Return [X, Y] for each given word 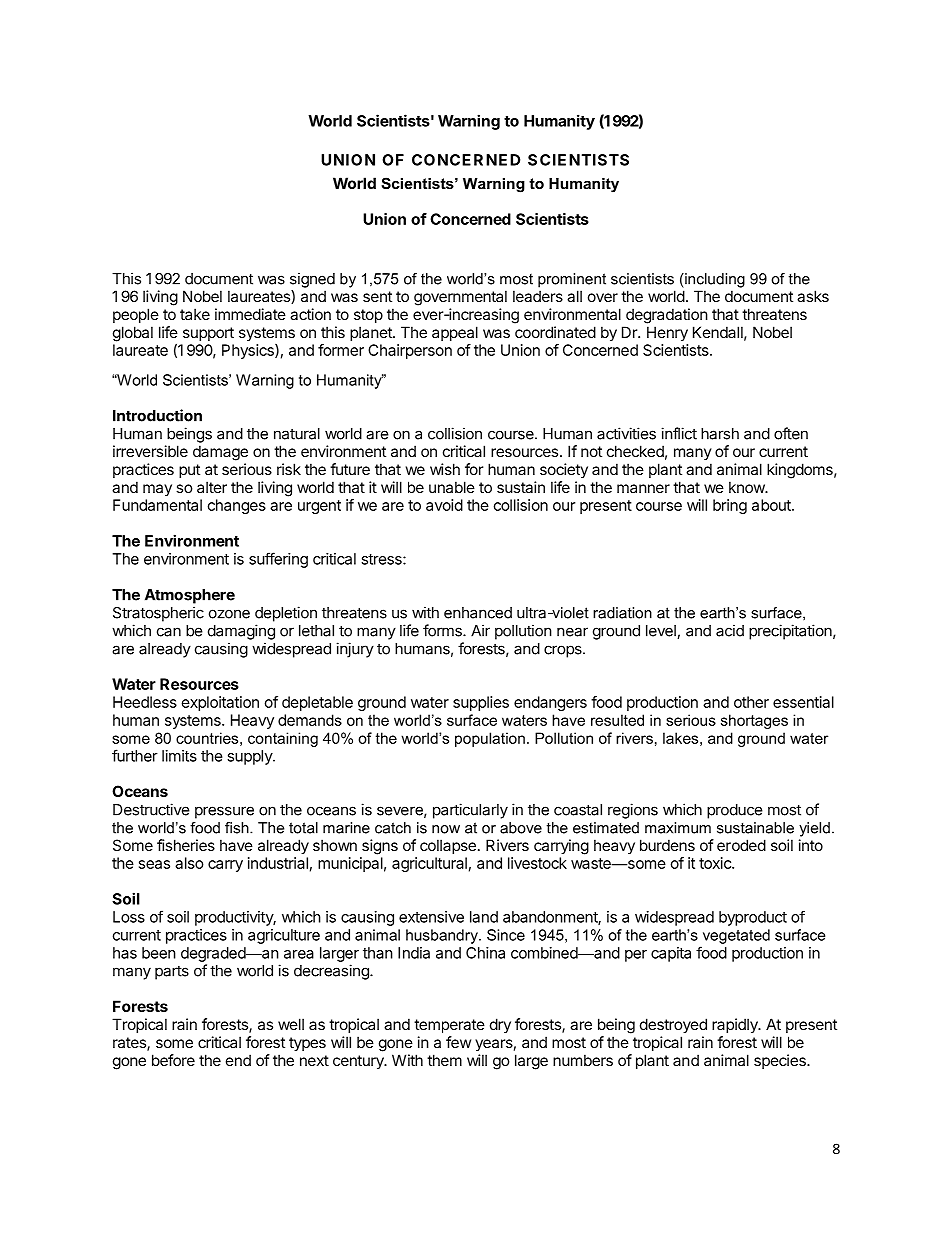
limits [179, 756]
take [195, 314]
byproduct [753, 918]
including [714, 280]
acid [730, 630]
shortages [754, 721]
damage [220, 453]
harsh [720, 434]
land [484, 917]
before [173, 1060]
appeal [455, 333]
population [490, 739]
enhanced [478, 613]
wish [445, 469]
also [189, 863]
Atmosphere [190, 596]
